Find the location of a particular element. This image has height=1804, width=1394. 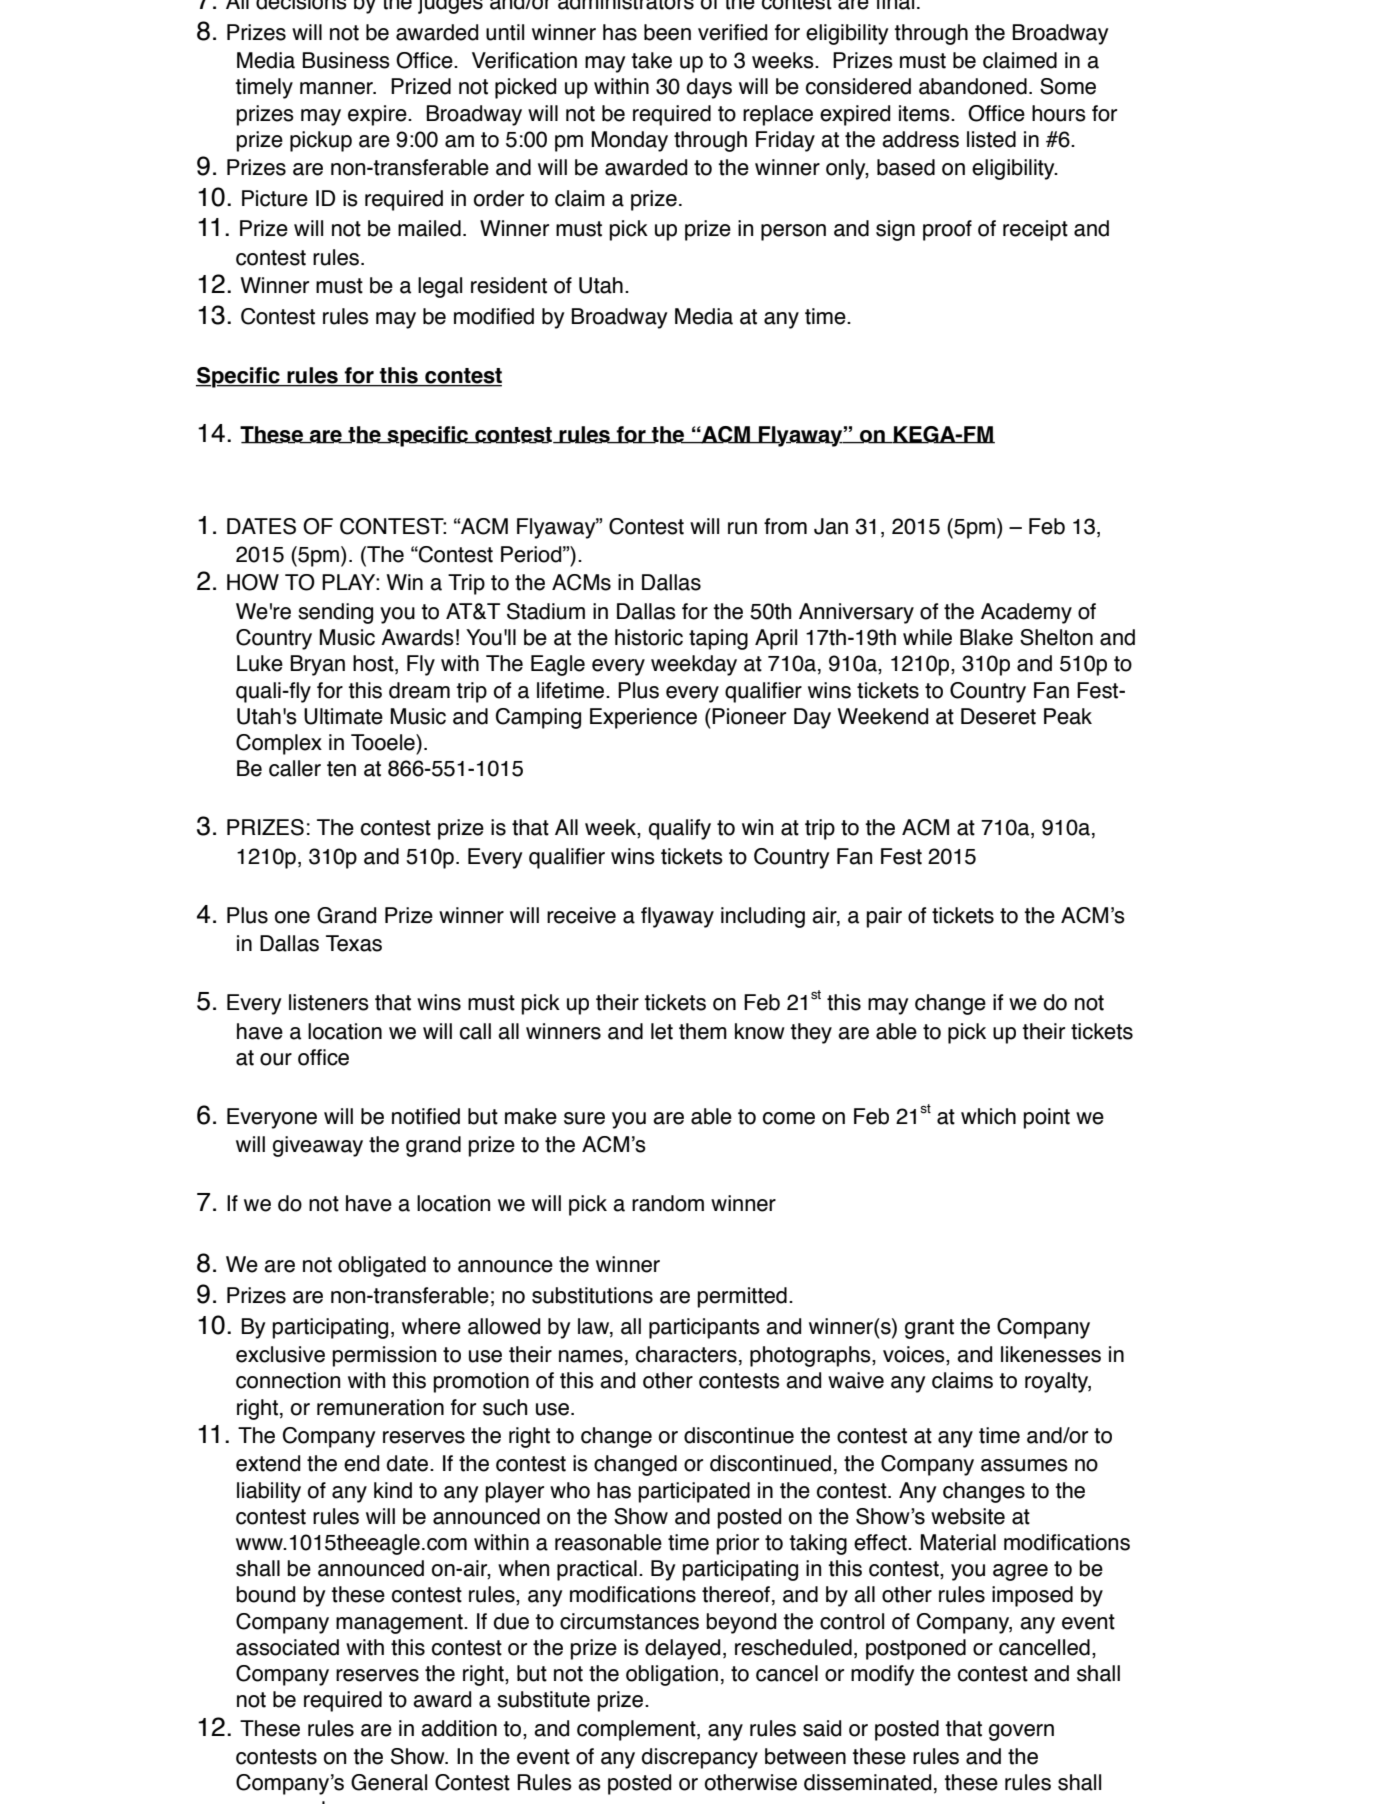

giveaway is located at coordinates (318, 1146).
